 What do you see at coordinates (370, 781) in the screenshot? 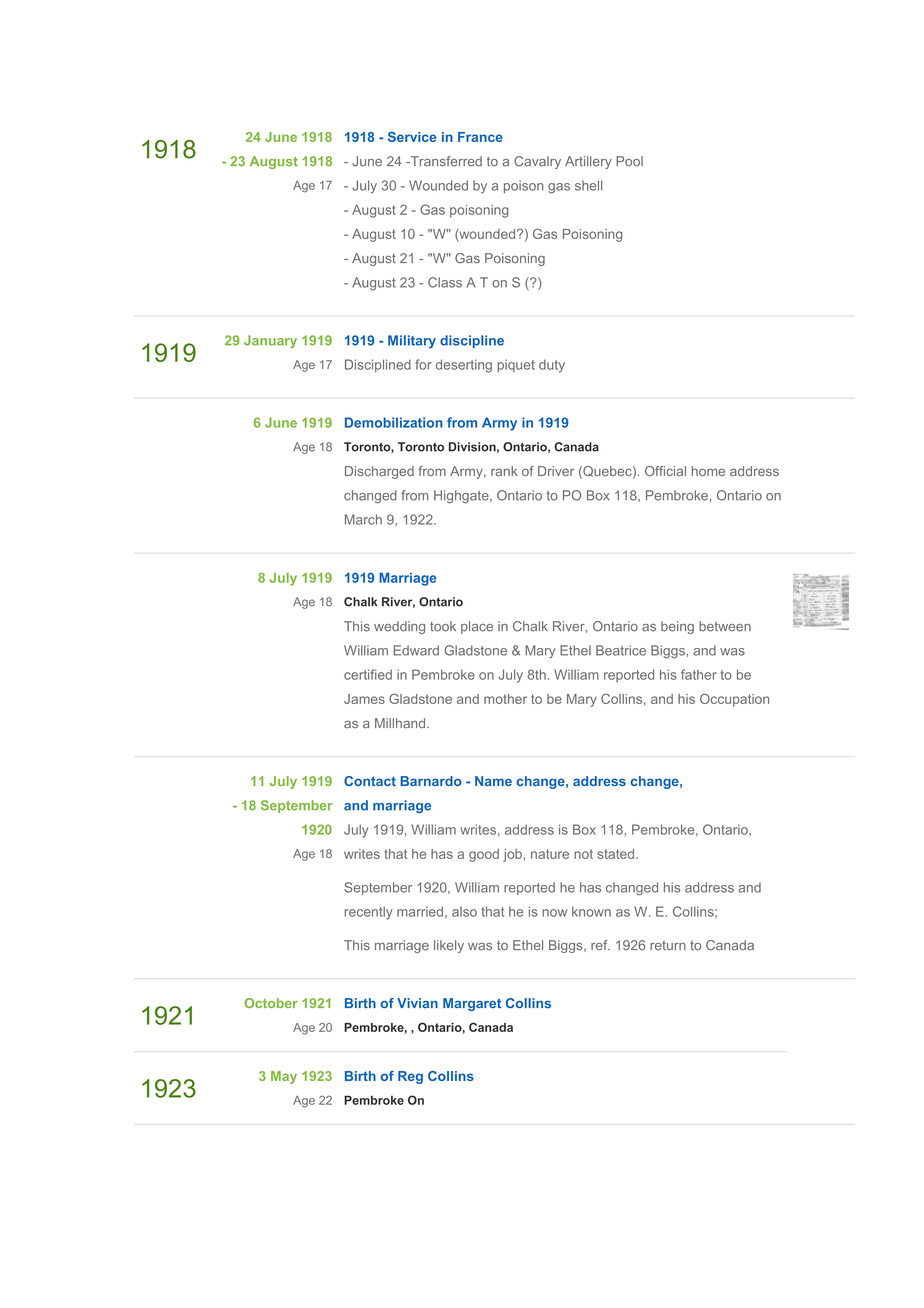
I see `Contact` at bounding box center [370, 781].
